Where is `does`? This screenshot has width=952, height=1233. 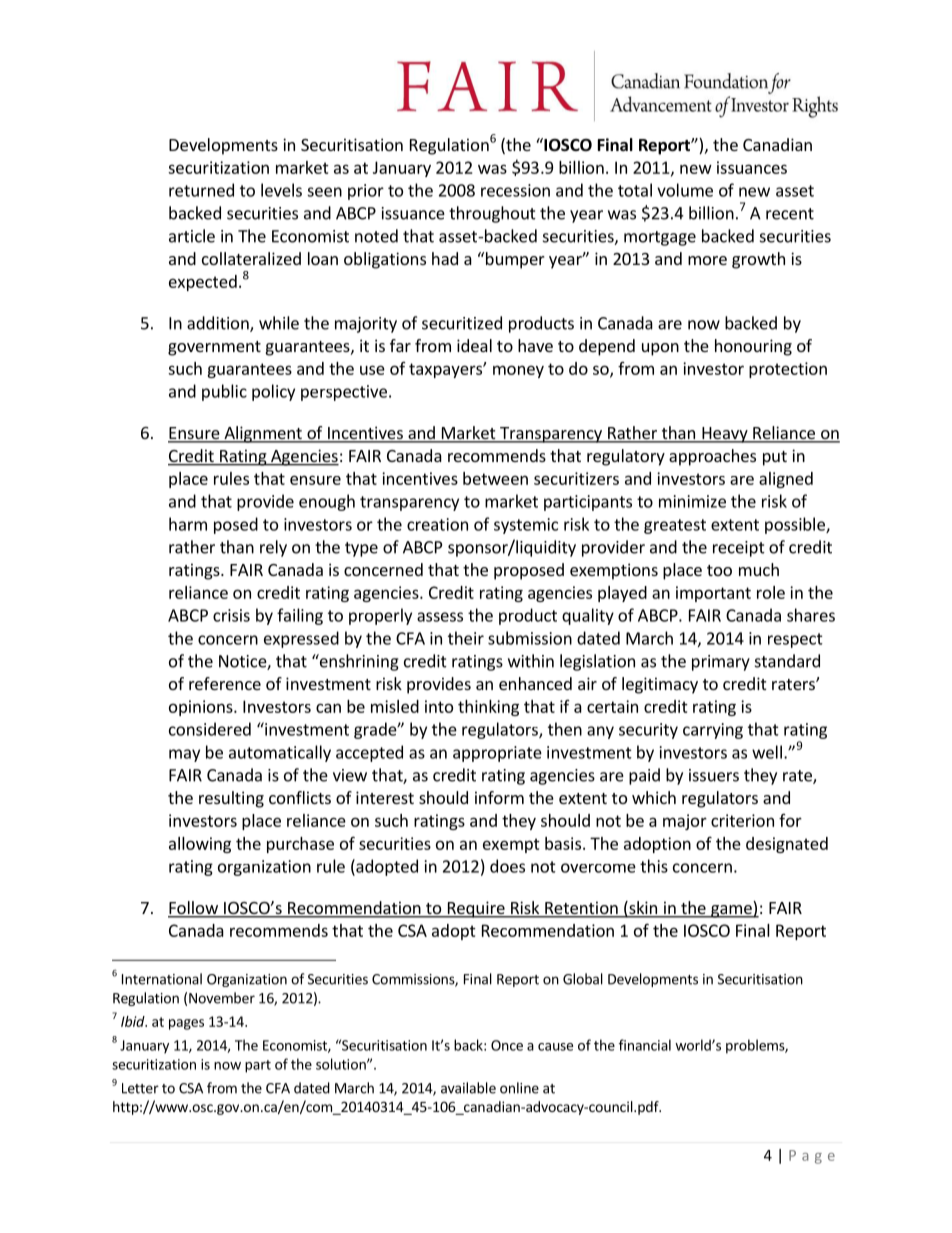 does is located at coordinates (507, 866).
